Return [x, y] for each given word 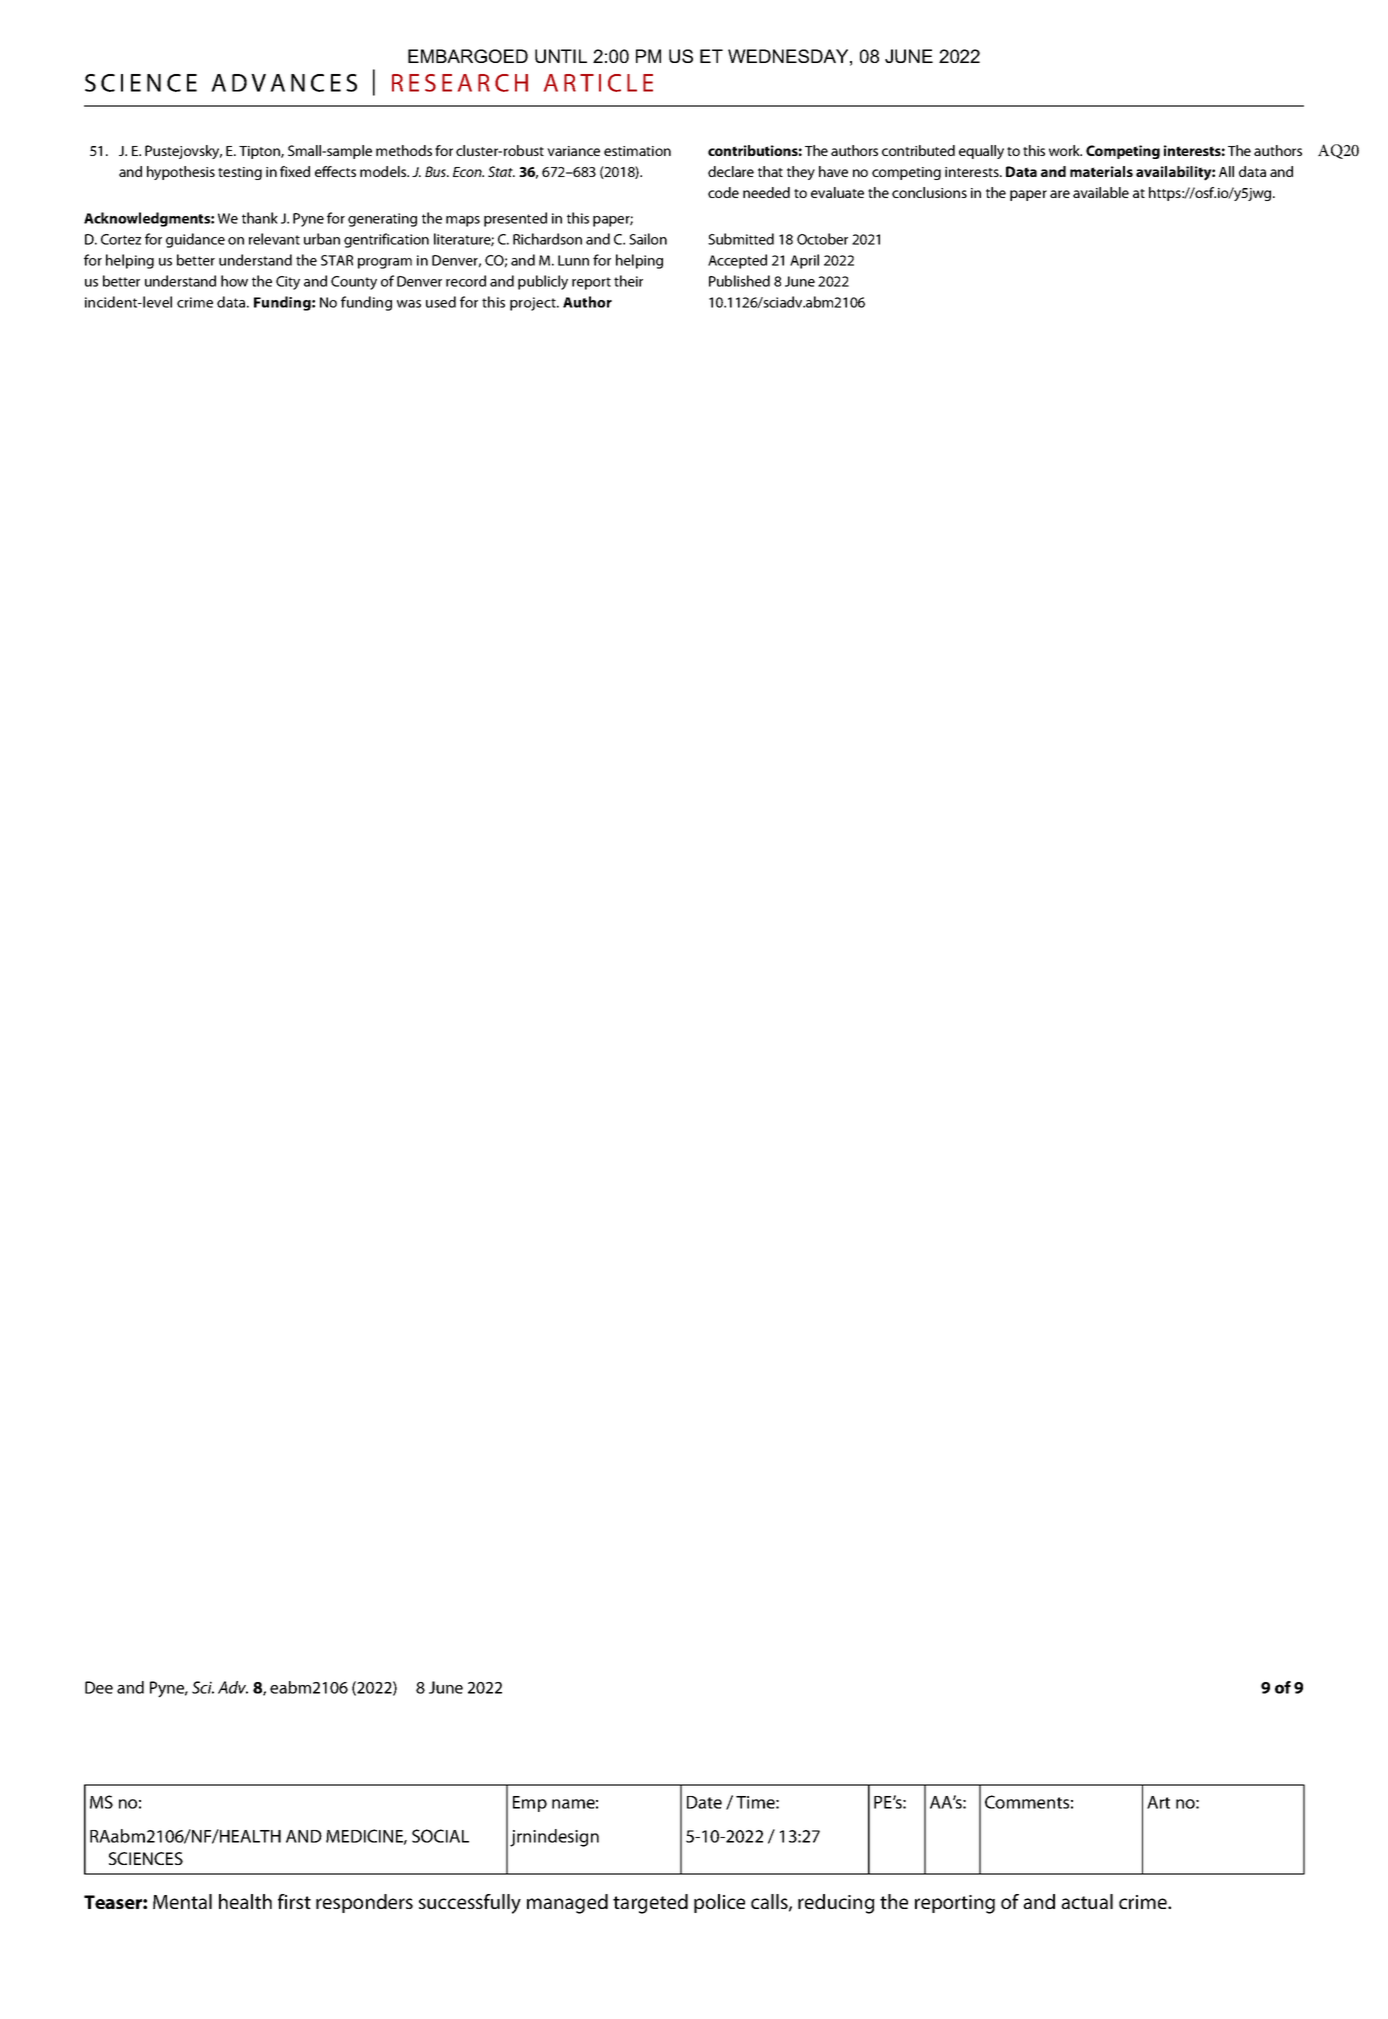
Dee [99, 1687]
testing [240, 173]
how [234, 281]
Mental [182, 1901]
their [628, 281]
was [409, 304]
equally [981, 152]
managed [567, 1904]
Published [739, 281]
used [441, 302]
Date [704, 1802]
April [804, 261]
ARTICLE [598, 83]
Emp [530, 1804]
